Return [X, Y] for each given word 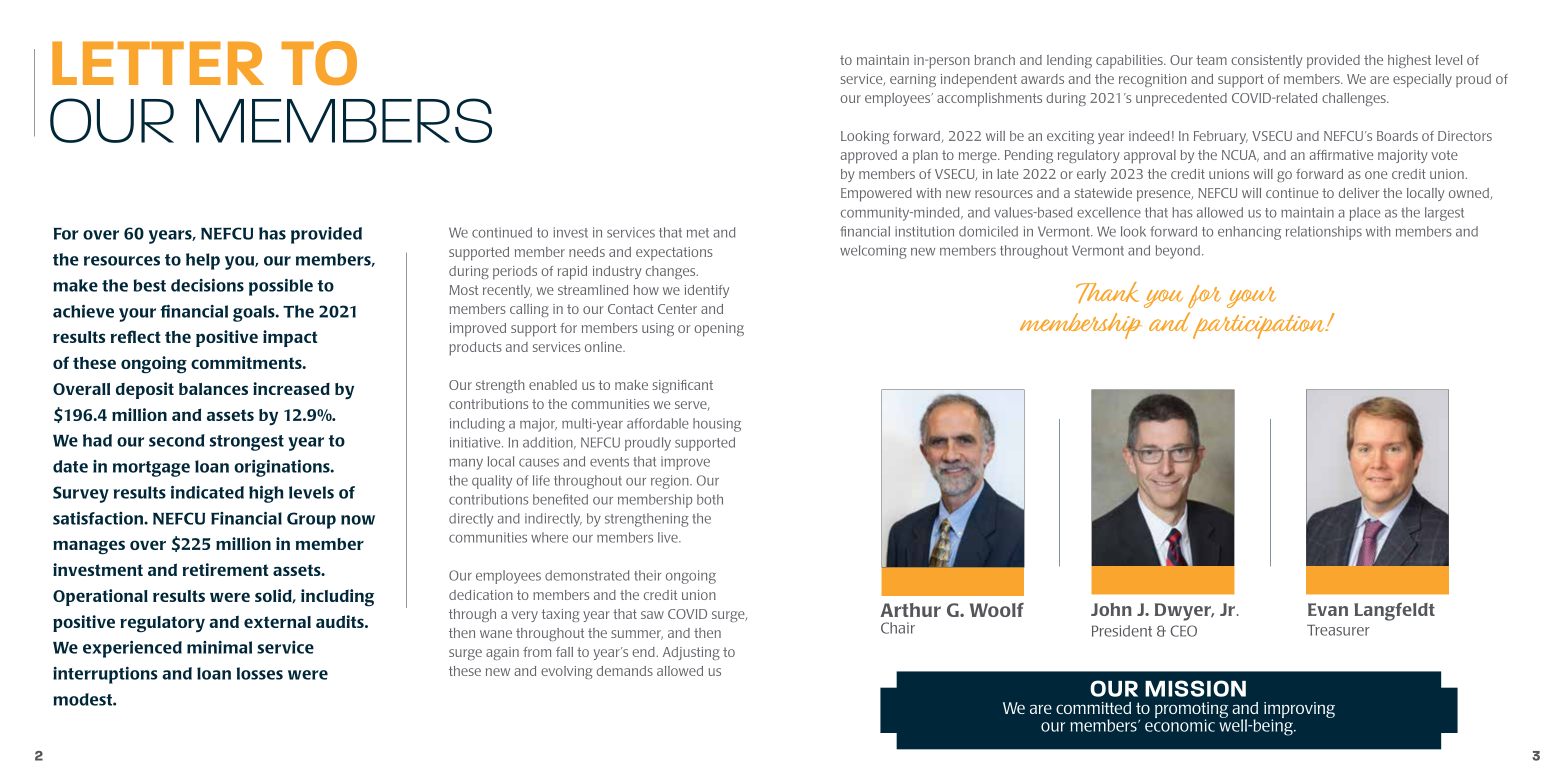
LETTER [158, 63]
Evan [1328, 609]
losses [260, 673]
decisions [207, 285]
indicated [207, 492]
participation [1260, 327]
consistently [1267, 61]
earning [913, 80]
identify [707, 291]
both [710, 499]
